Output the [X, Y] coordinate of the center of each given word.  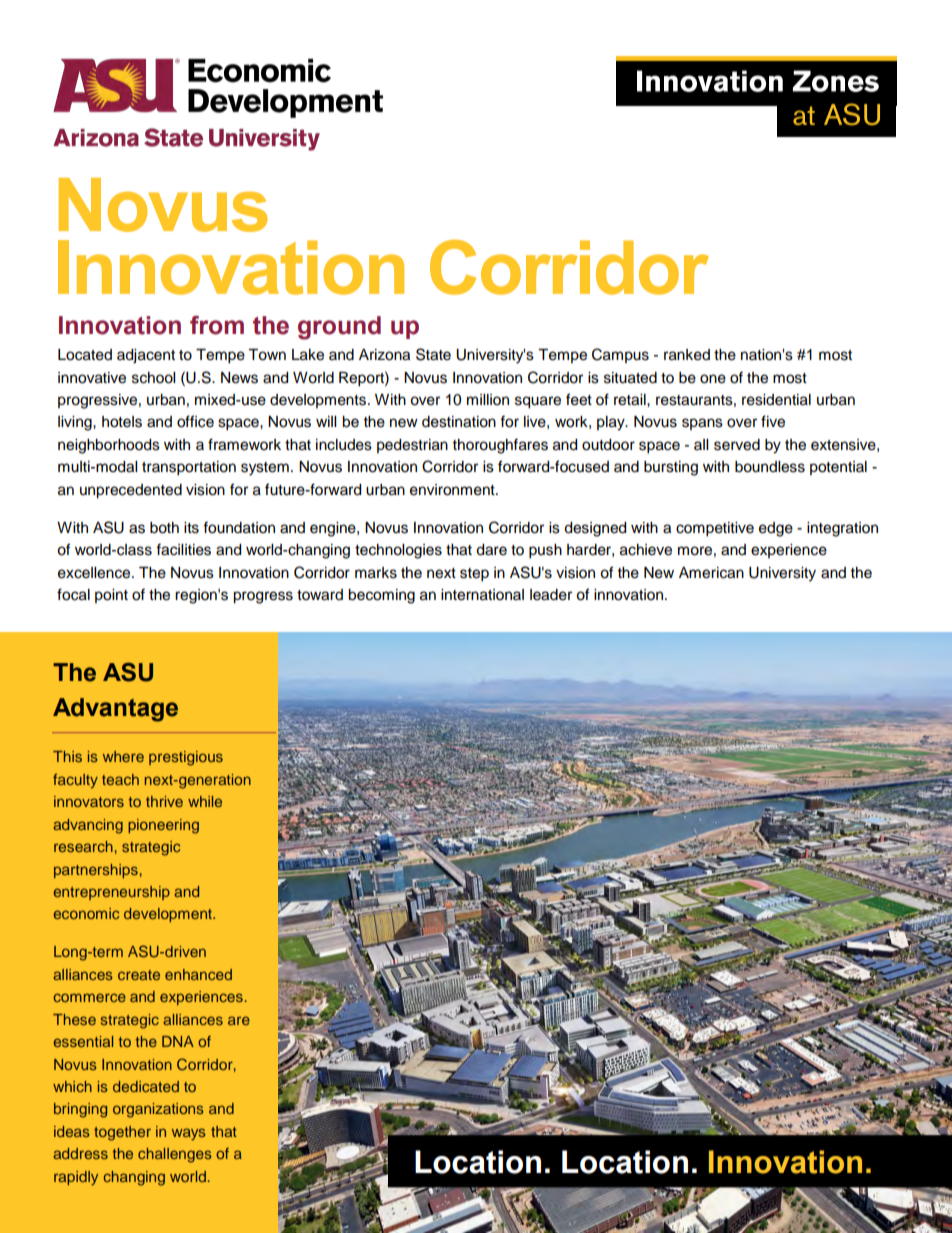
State [433, 354]
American [711, 573]
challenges [175, 1155]
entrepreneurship [112, 893]
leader [551, 595]
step [474, 575]
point [111, 596]
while [205, 801]
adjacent [146, 356]
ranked [687, 355]
